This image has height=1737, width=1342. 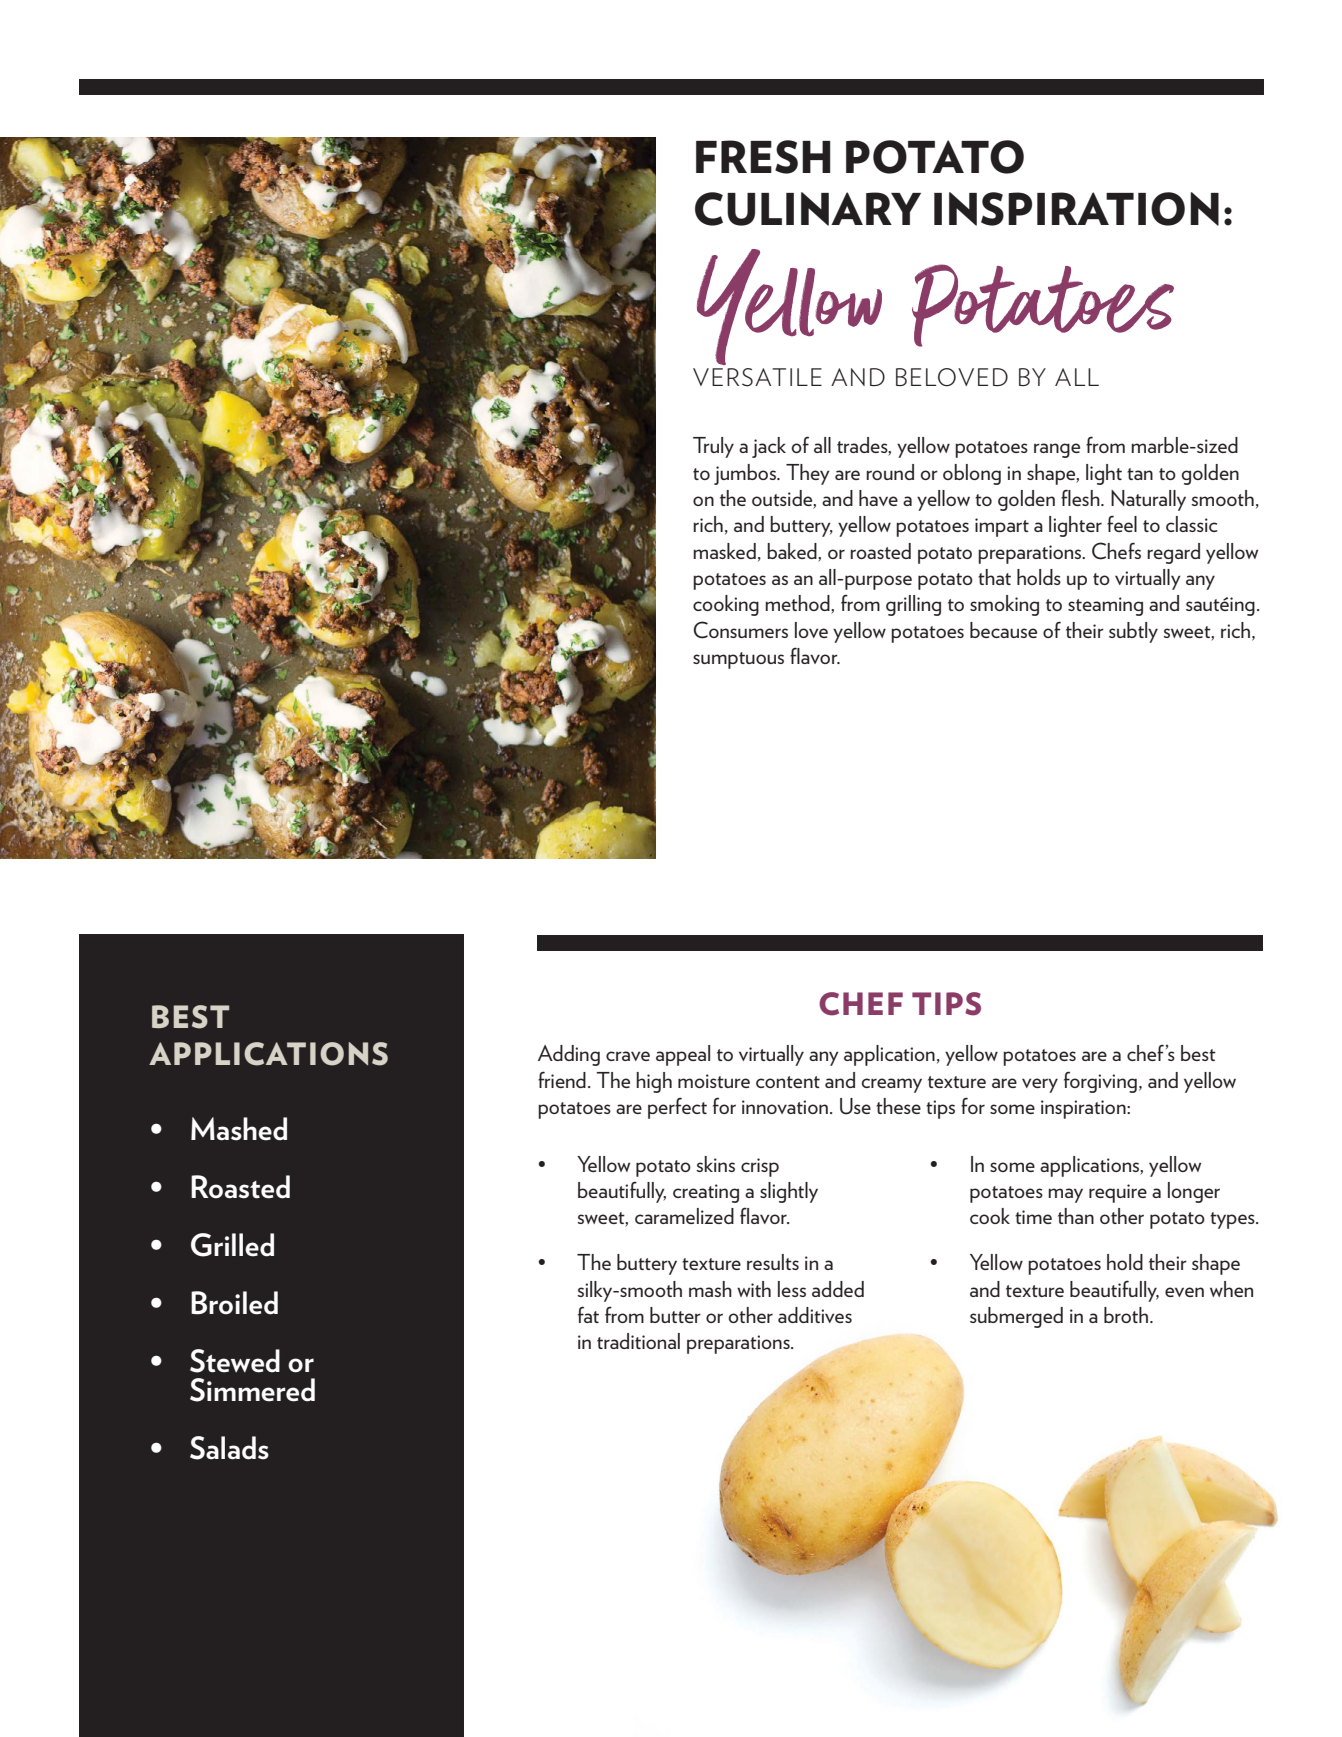 What do you see at coordinates (1140, 474) in the image?
I see `tan` at bounding box center [1140, 474].
